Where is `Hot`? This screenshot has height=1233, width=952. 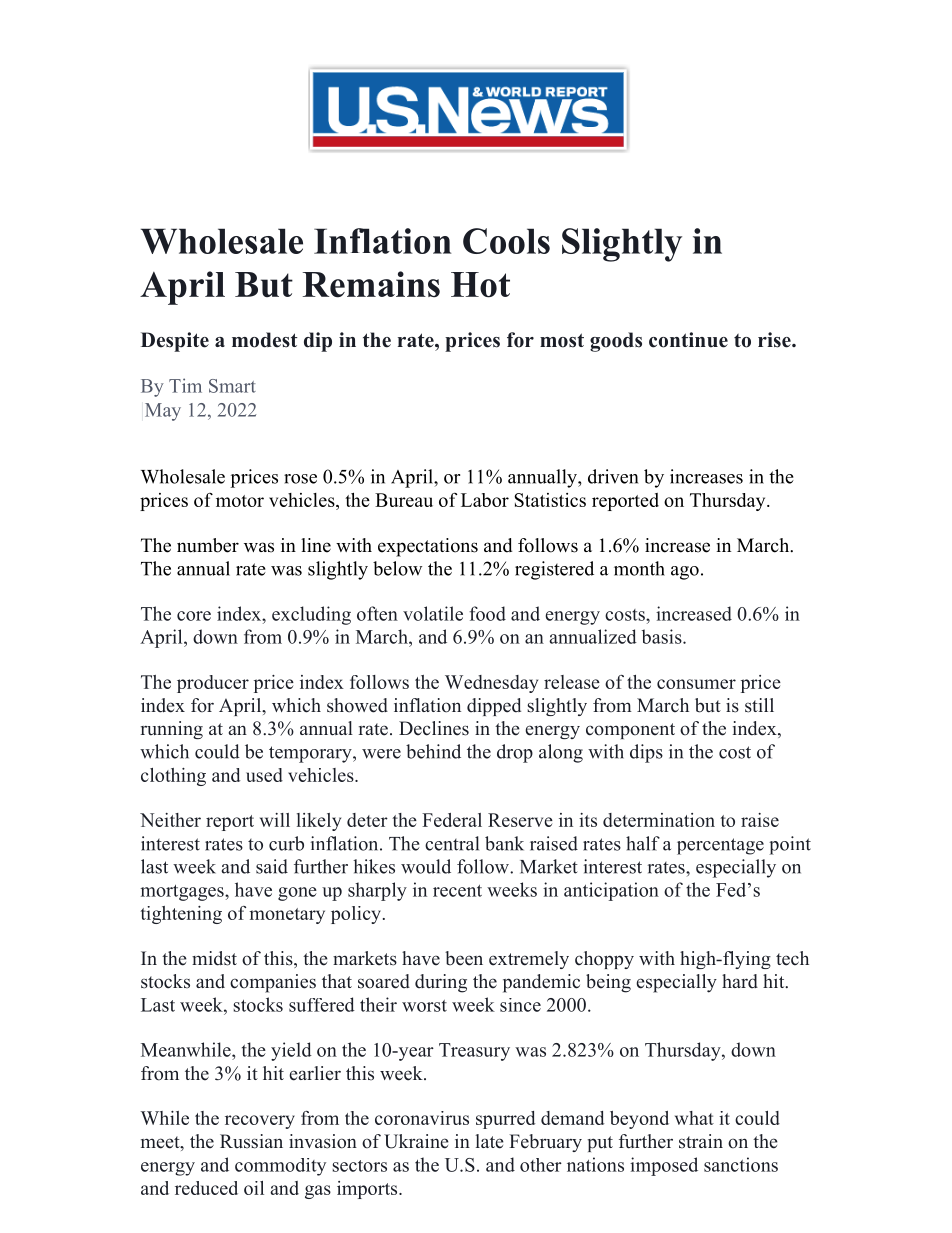 Hot is located at coordinates (480, 285).
